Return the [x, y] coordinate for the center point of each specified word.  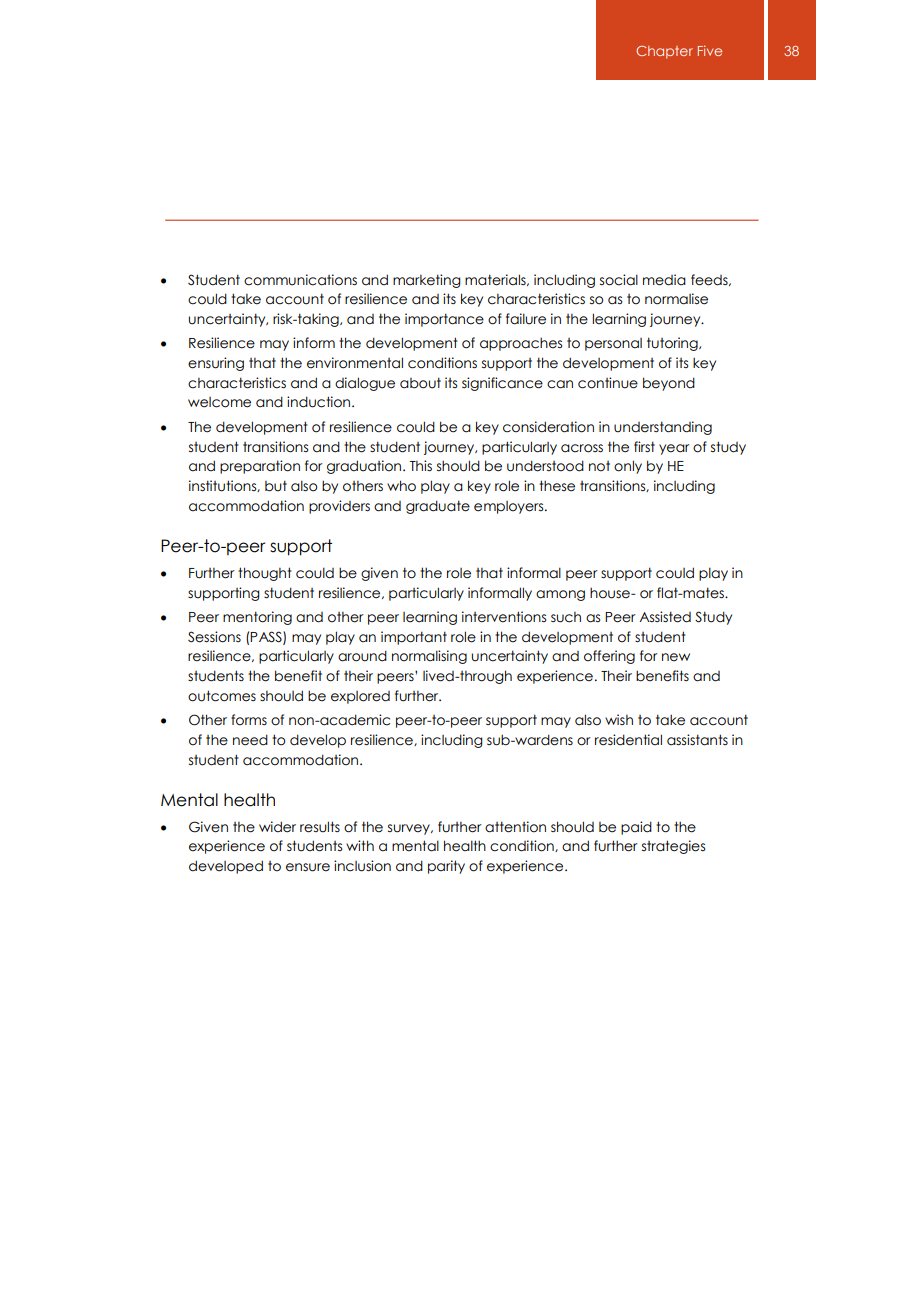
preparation [260, 467]
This [421, 466]
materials [496, 280]
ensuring [216, 364]
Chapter [664, 52]
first [644, 447]
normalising [429, 657]
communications [300, 280]
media [664, 280]
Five [710, 50]
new [676, 657]
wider [277, 827]
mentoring [257, 618]
